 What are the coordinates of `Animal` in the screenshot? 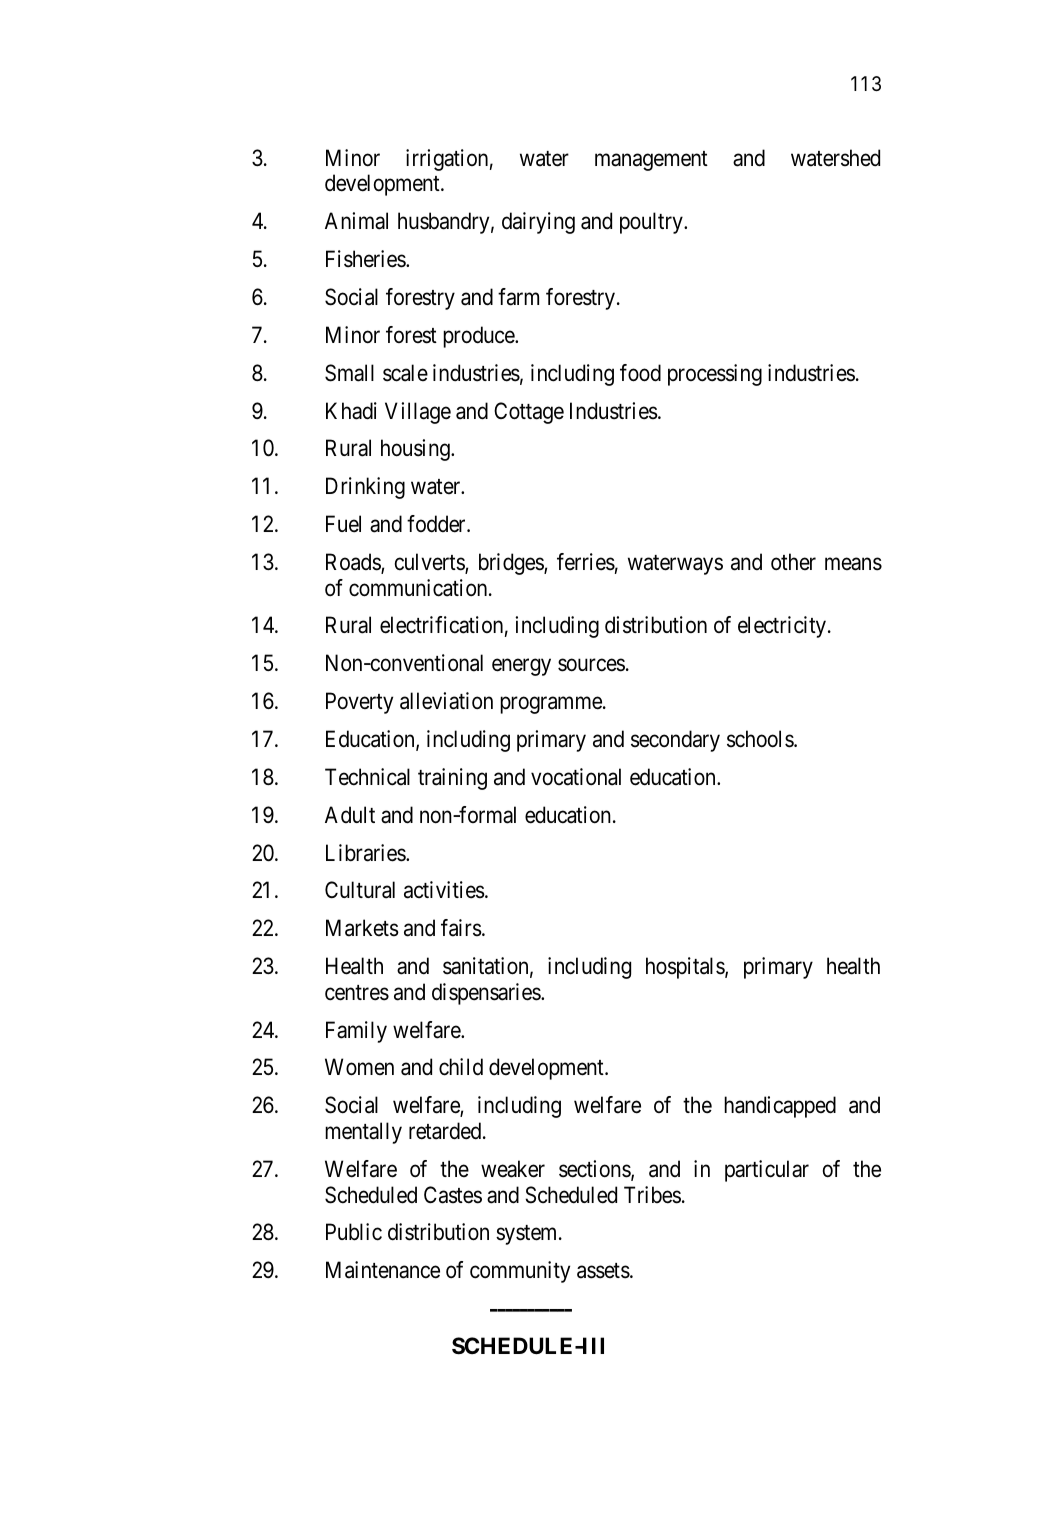 It's located at (356, 221).
